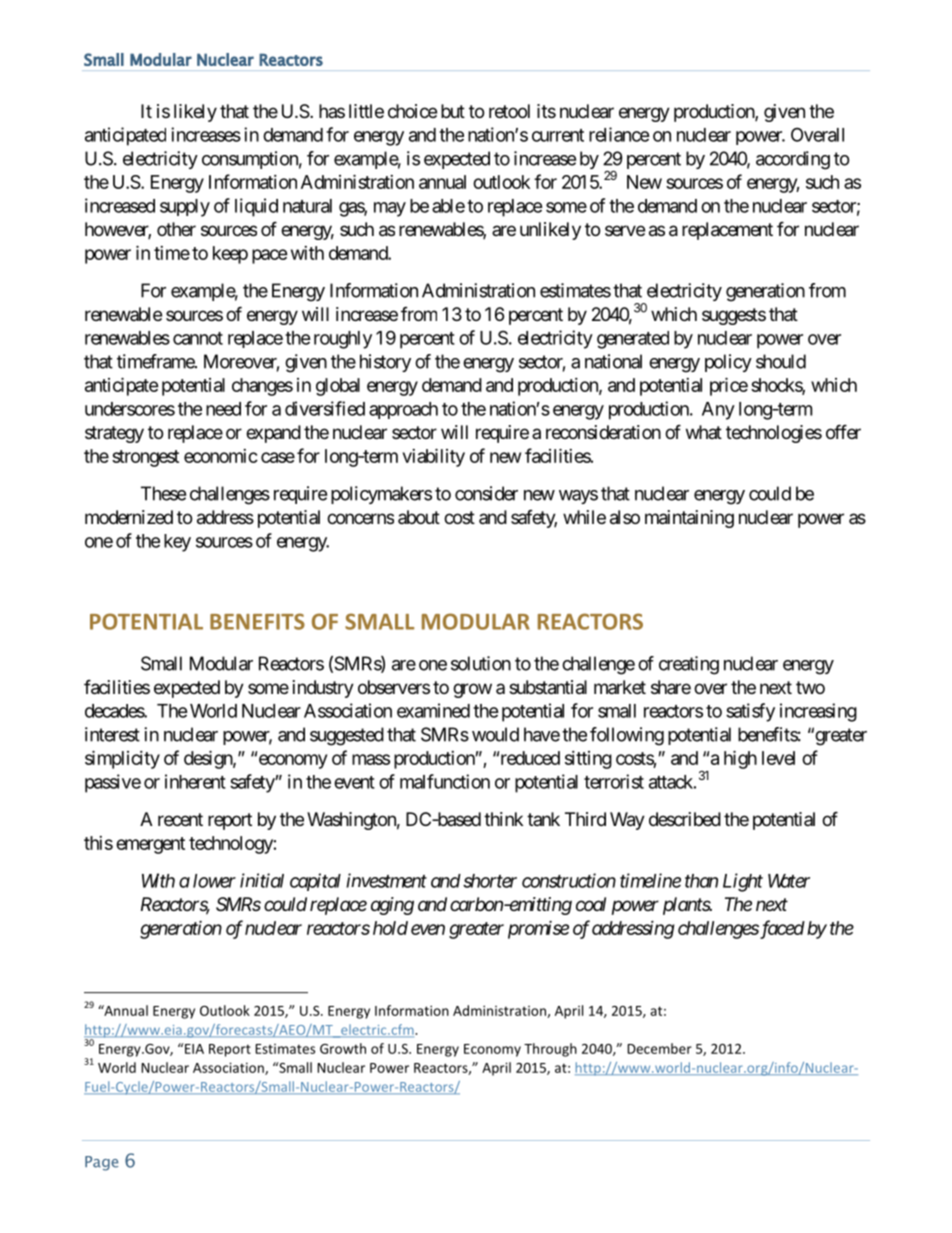  What do you see at coordinates (453, 111) in the screenshot?
I see `but` at bounding box center [453, 111].
